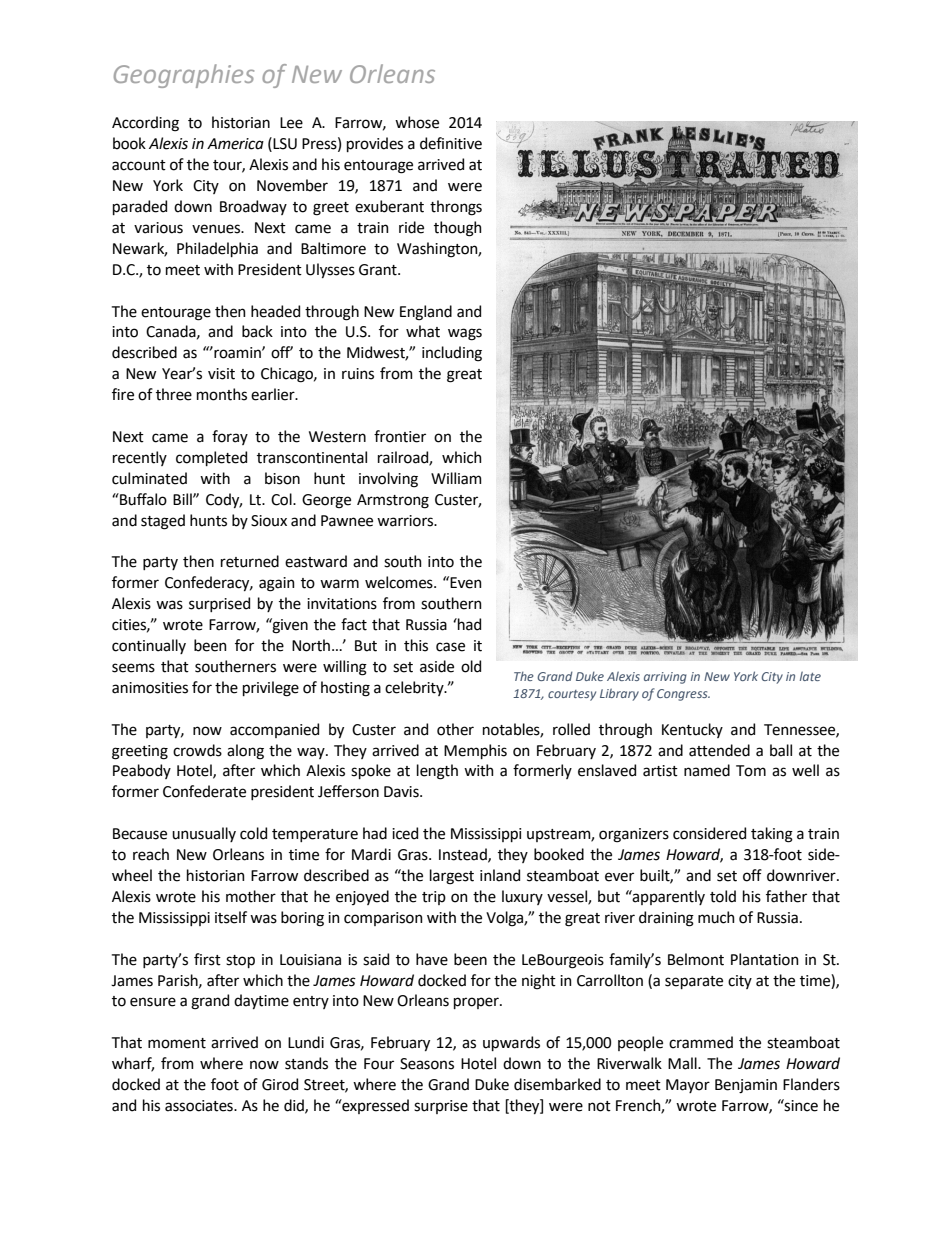  Describe the element at coordinates (427, 1064) in the document. I see `Seasons` at that location.
